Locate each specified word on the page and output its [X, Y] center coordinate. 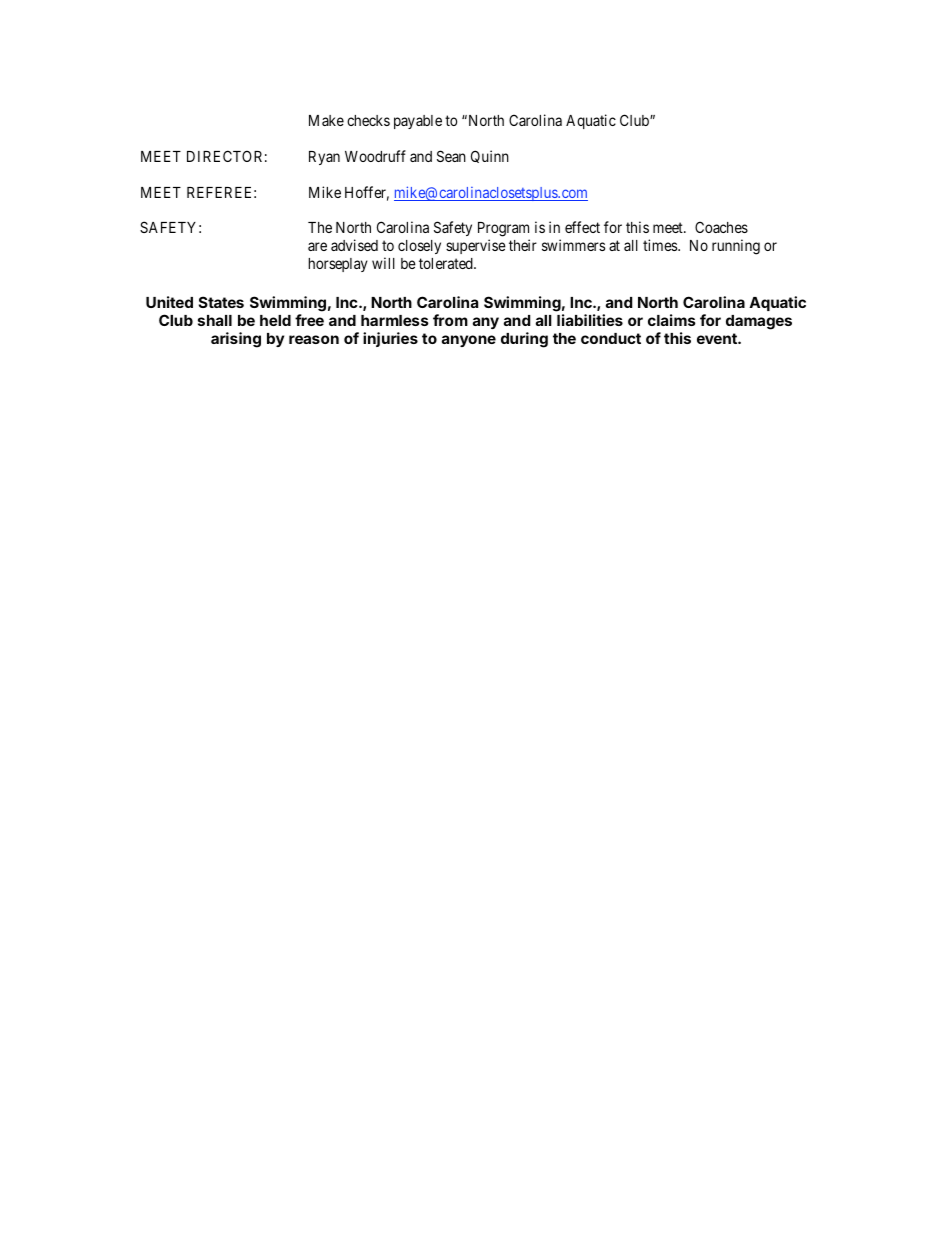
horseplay [338, 265]
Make [326, 120]
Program [503, 229]
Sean [451, 156]
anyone [469, 341]
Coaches [721, 227]
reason [314, 339]
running [736, 247]
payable [418, 122]
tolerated [447, 263]
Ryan [324, 158]
